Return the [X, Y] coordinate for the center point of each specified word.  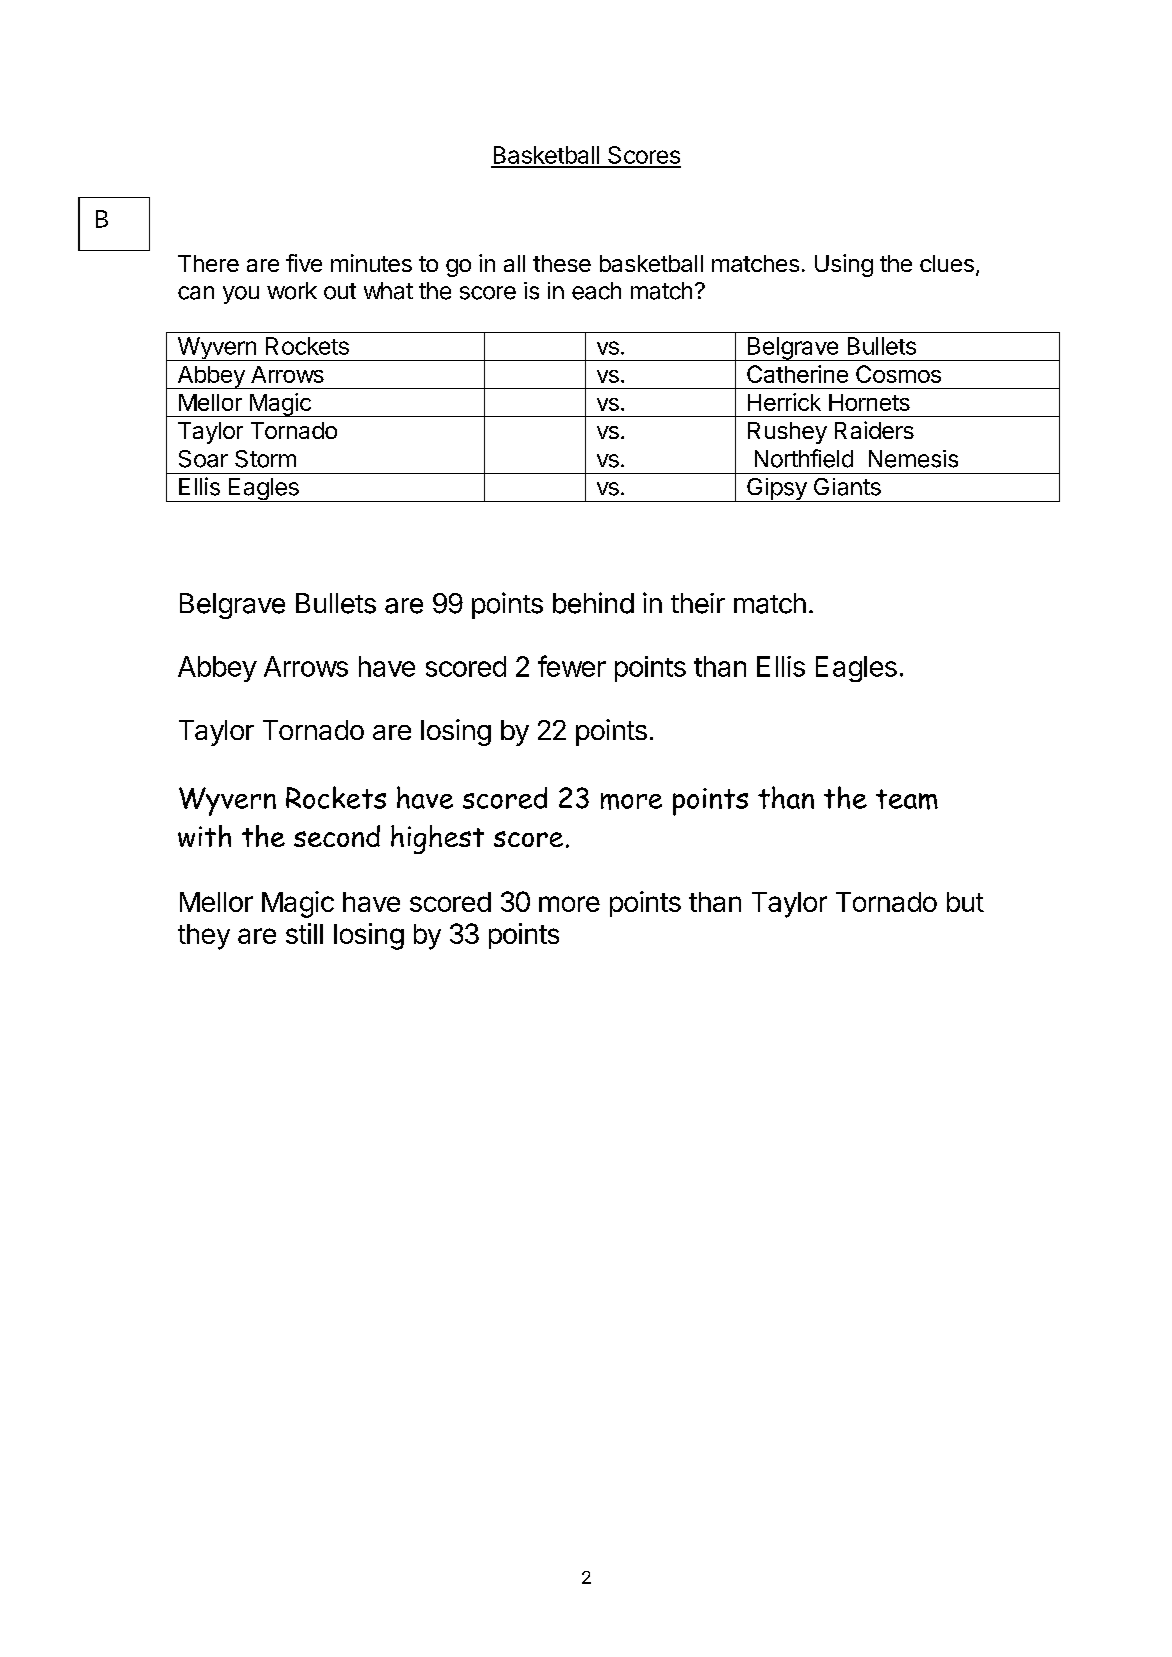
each [596, 291]
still [304, 933]
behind [593, 603]
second [337, 836]
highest [437, 839]
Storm [265, 459]
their [698, 603]
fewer [572, 666]
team [907, 799]
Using [844, 265]
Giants [847, 487]
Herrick [784, 402]
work [292, 291]
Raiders [874, 430]
